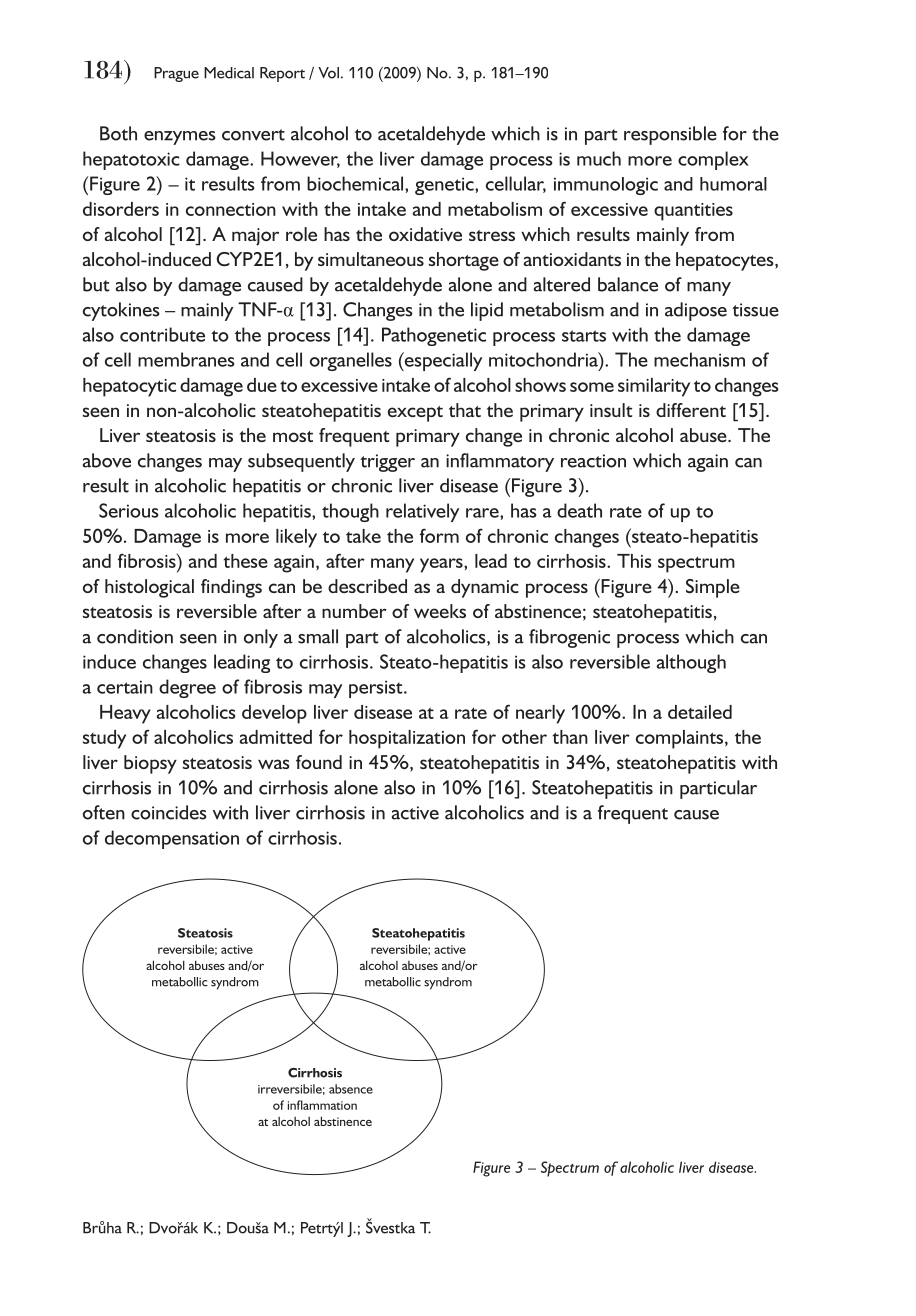  What do you see at coordinates (351, 1089) in the screenshot?
I see `absence` at bounding box center [351, 1089].
